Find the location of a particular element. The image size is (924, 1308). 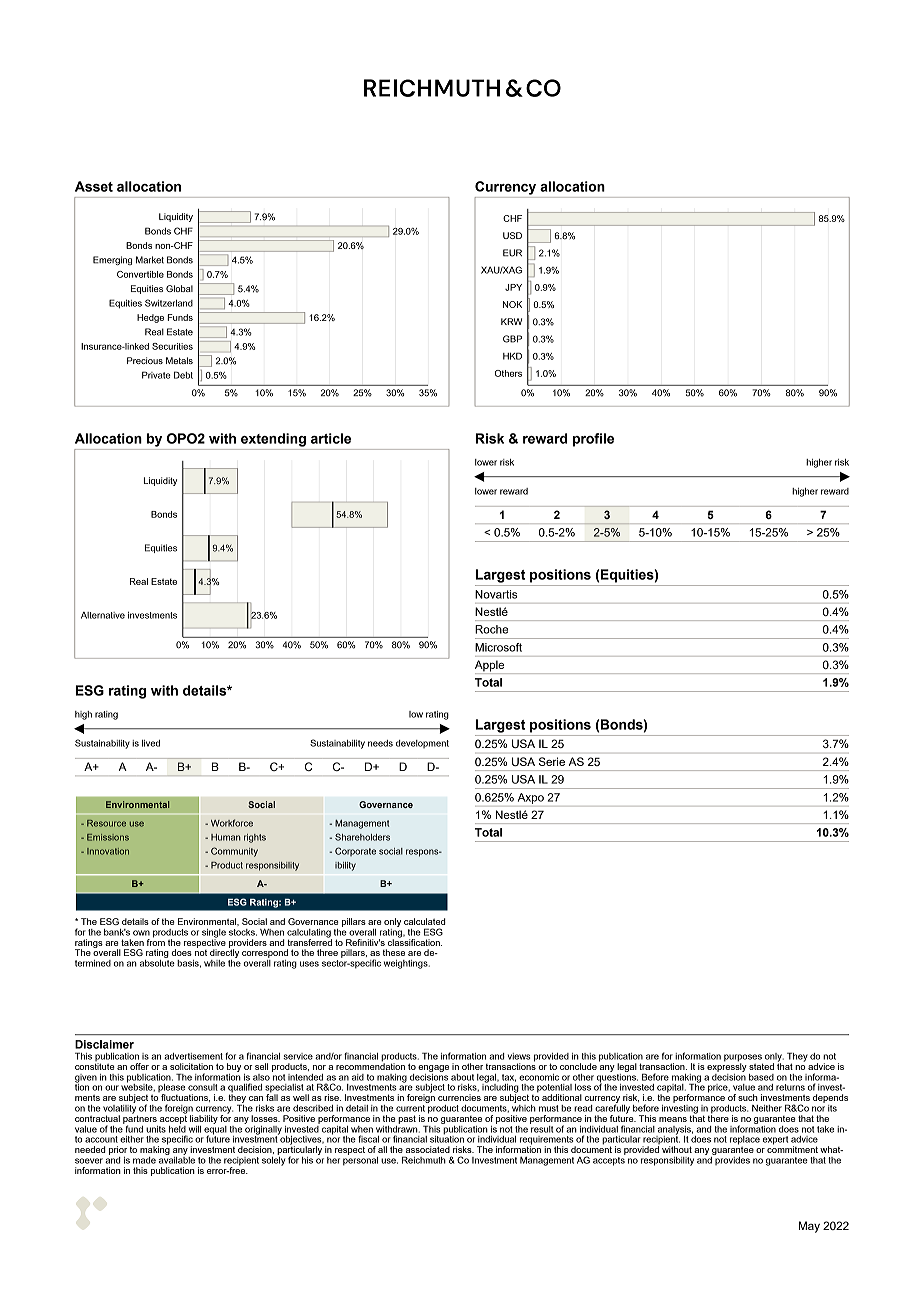

Apple is located at coordinates (491, 667).
